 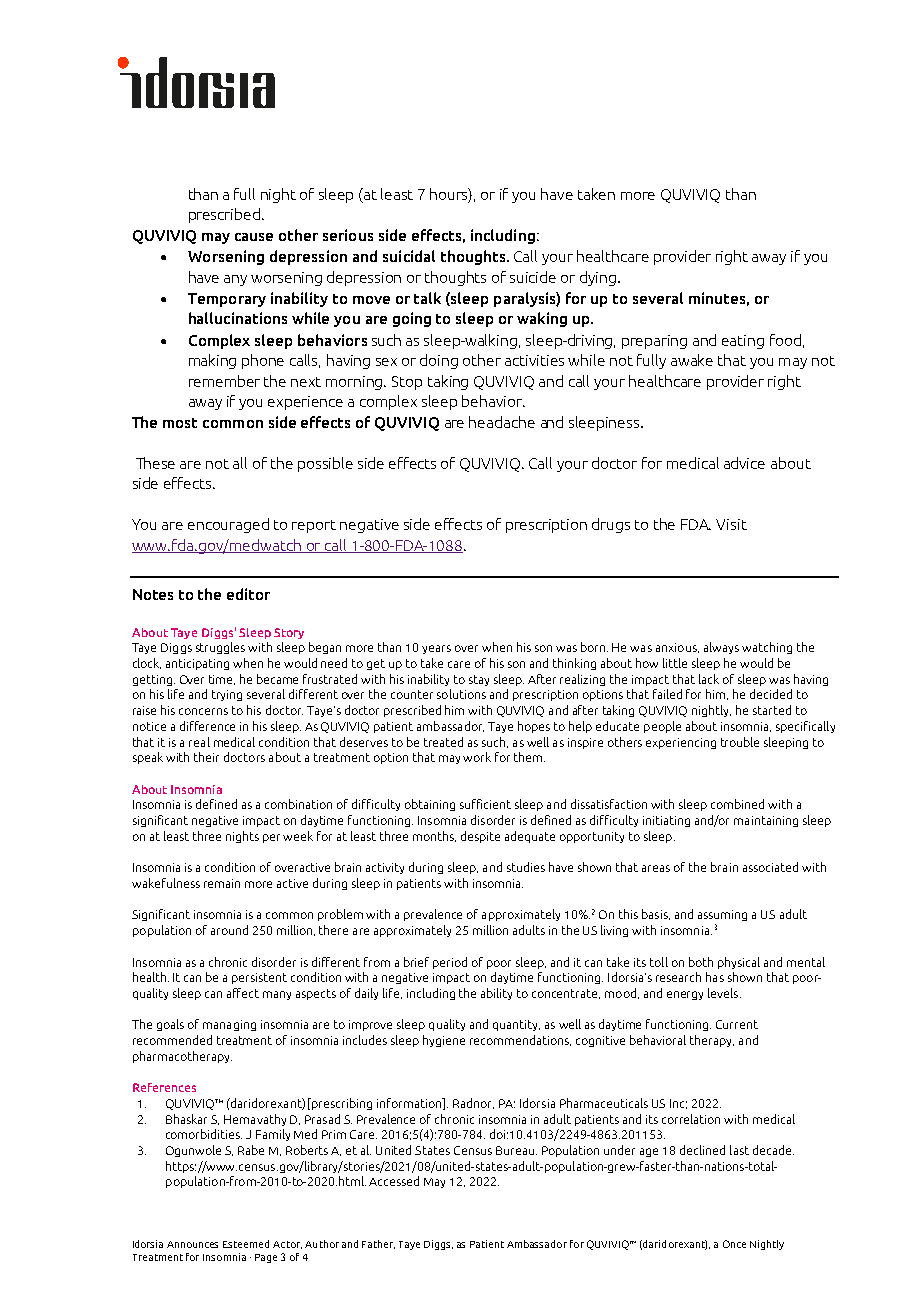 I want to click on suicide, so click(x=533, y=277).
